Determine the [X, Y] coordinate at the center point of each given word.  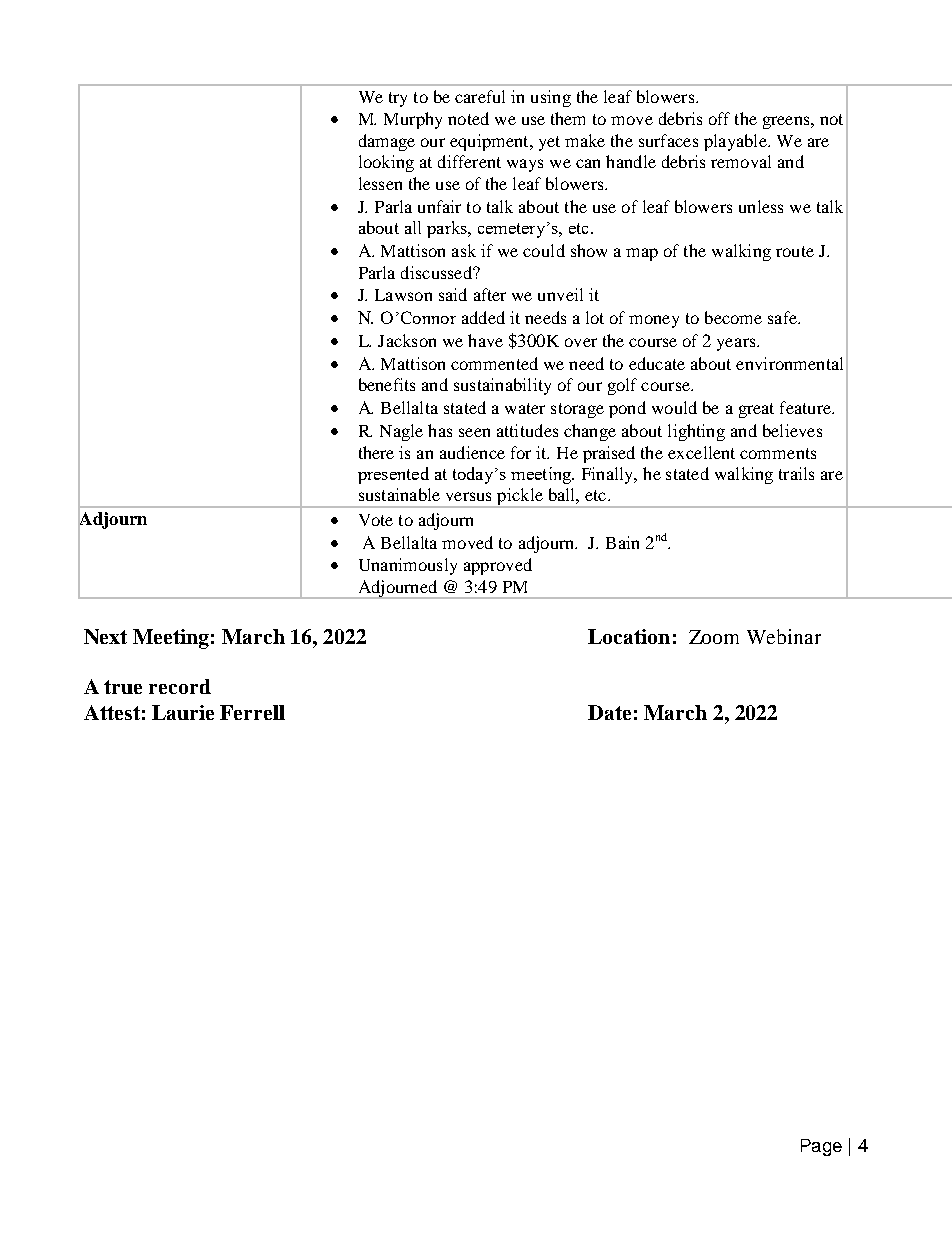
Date [609, 712]
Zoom [714, 637]
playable [736, 142]
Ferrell [252, 712]
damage [387, 142]
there [376, 452]
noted [468, 118]
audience [472, 452]
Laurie [183, 712]
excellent [701, 452]
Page [821, 1147]
